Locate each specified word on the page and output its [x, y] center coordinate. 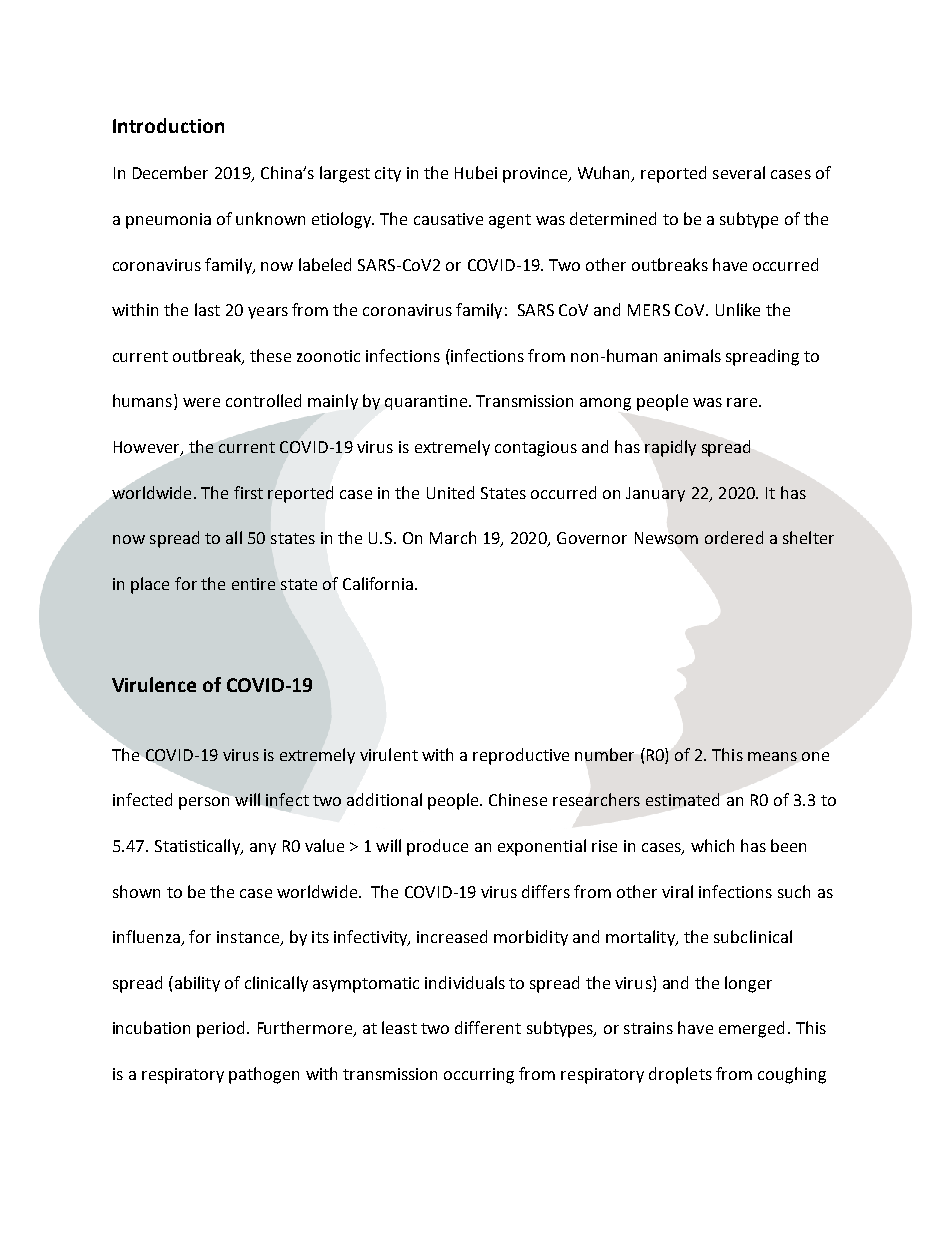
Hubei [476, 172]
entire [253, 584]
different [488, 1027]
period [222, 1029]
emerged [751, 1029]
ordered [734, 537]
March [453, 537]
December [170, 172]
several [739, 172]
